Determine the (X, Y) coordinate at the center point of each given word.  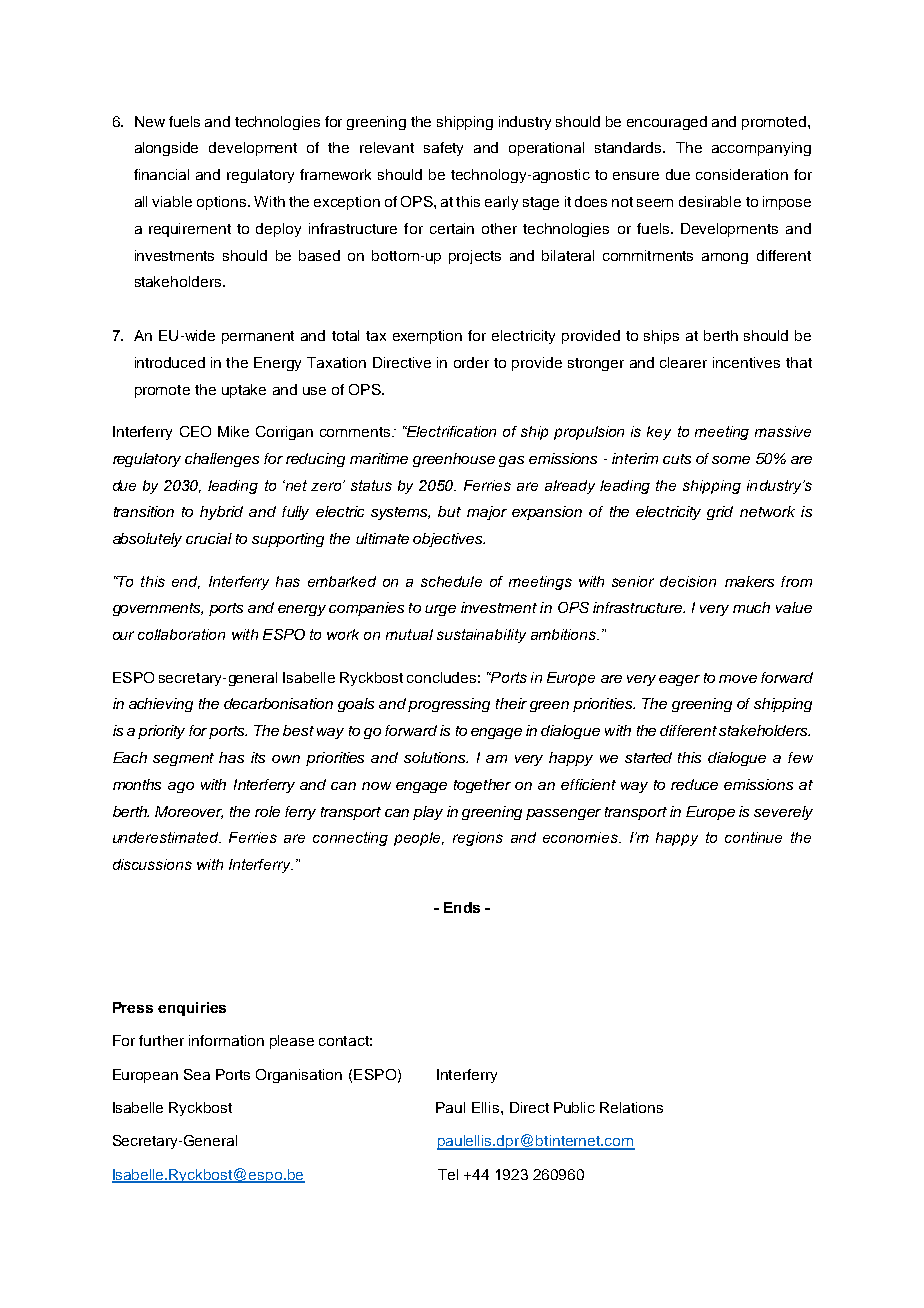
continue (753, 837)
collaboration (181, 634)
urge (440, 610)
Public (574, 1107)
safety (443, 149)
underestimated (167, 837)
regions (478, 839)
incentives (746, 362)
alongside (166, 149)
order (471, 362)
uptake (244, 391)
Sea (197, 1074)
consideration (742, 174)
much (751, 607)
